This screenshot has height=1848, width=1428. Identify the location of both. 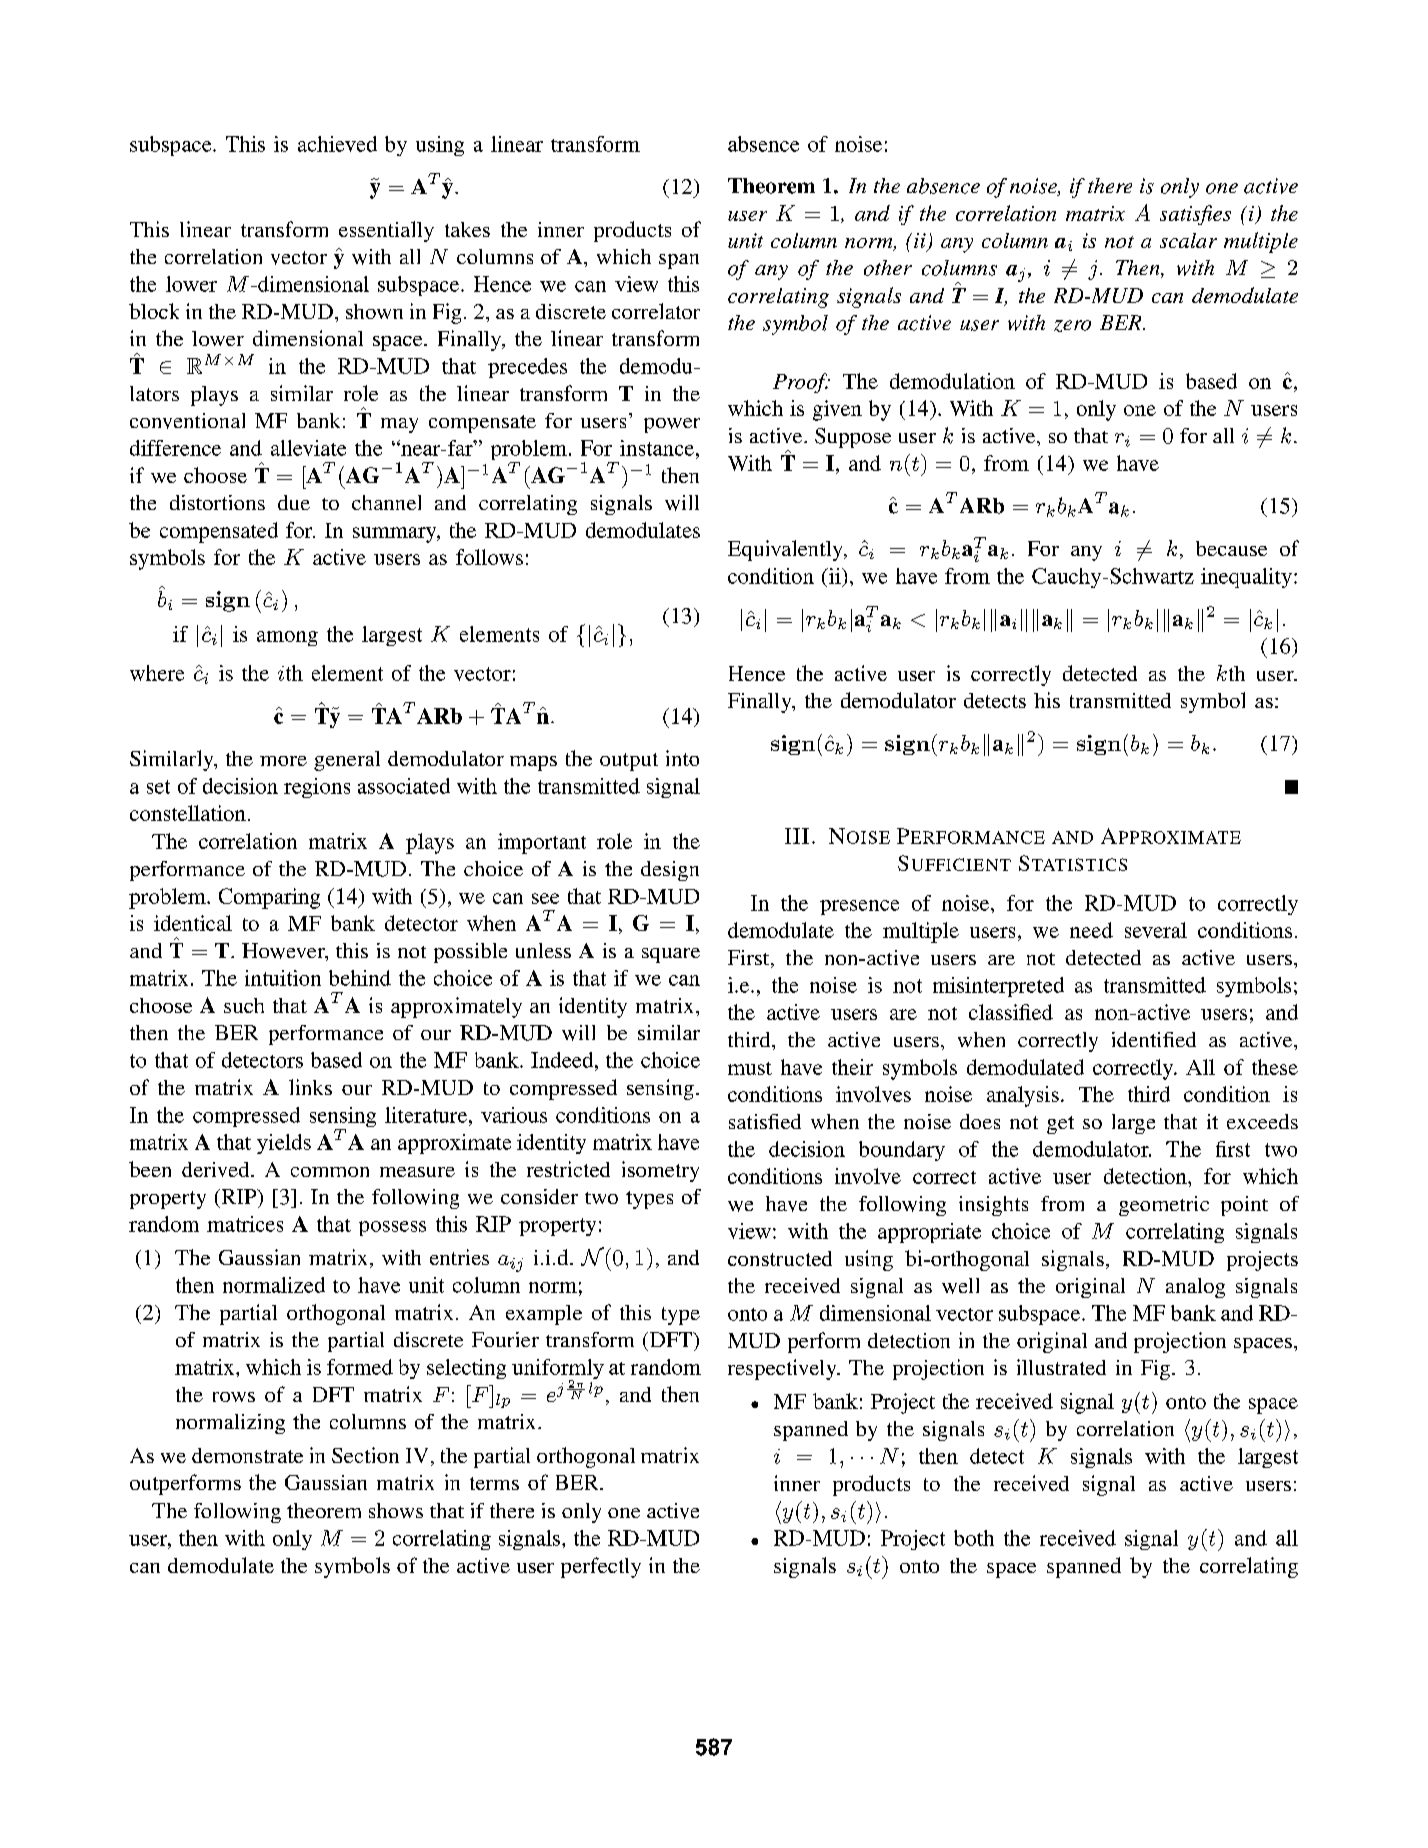
(974, 1538).
